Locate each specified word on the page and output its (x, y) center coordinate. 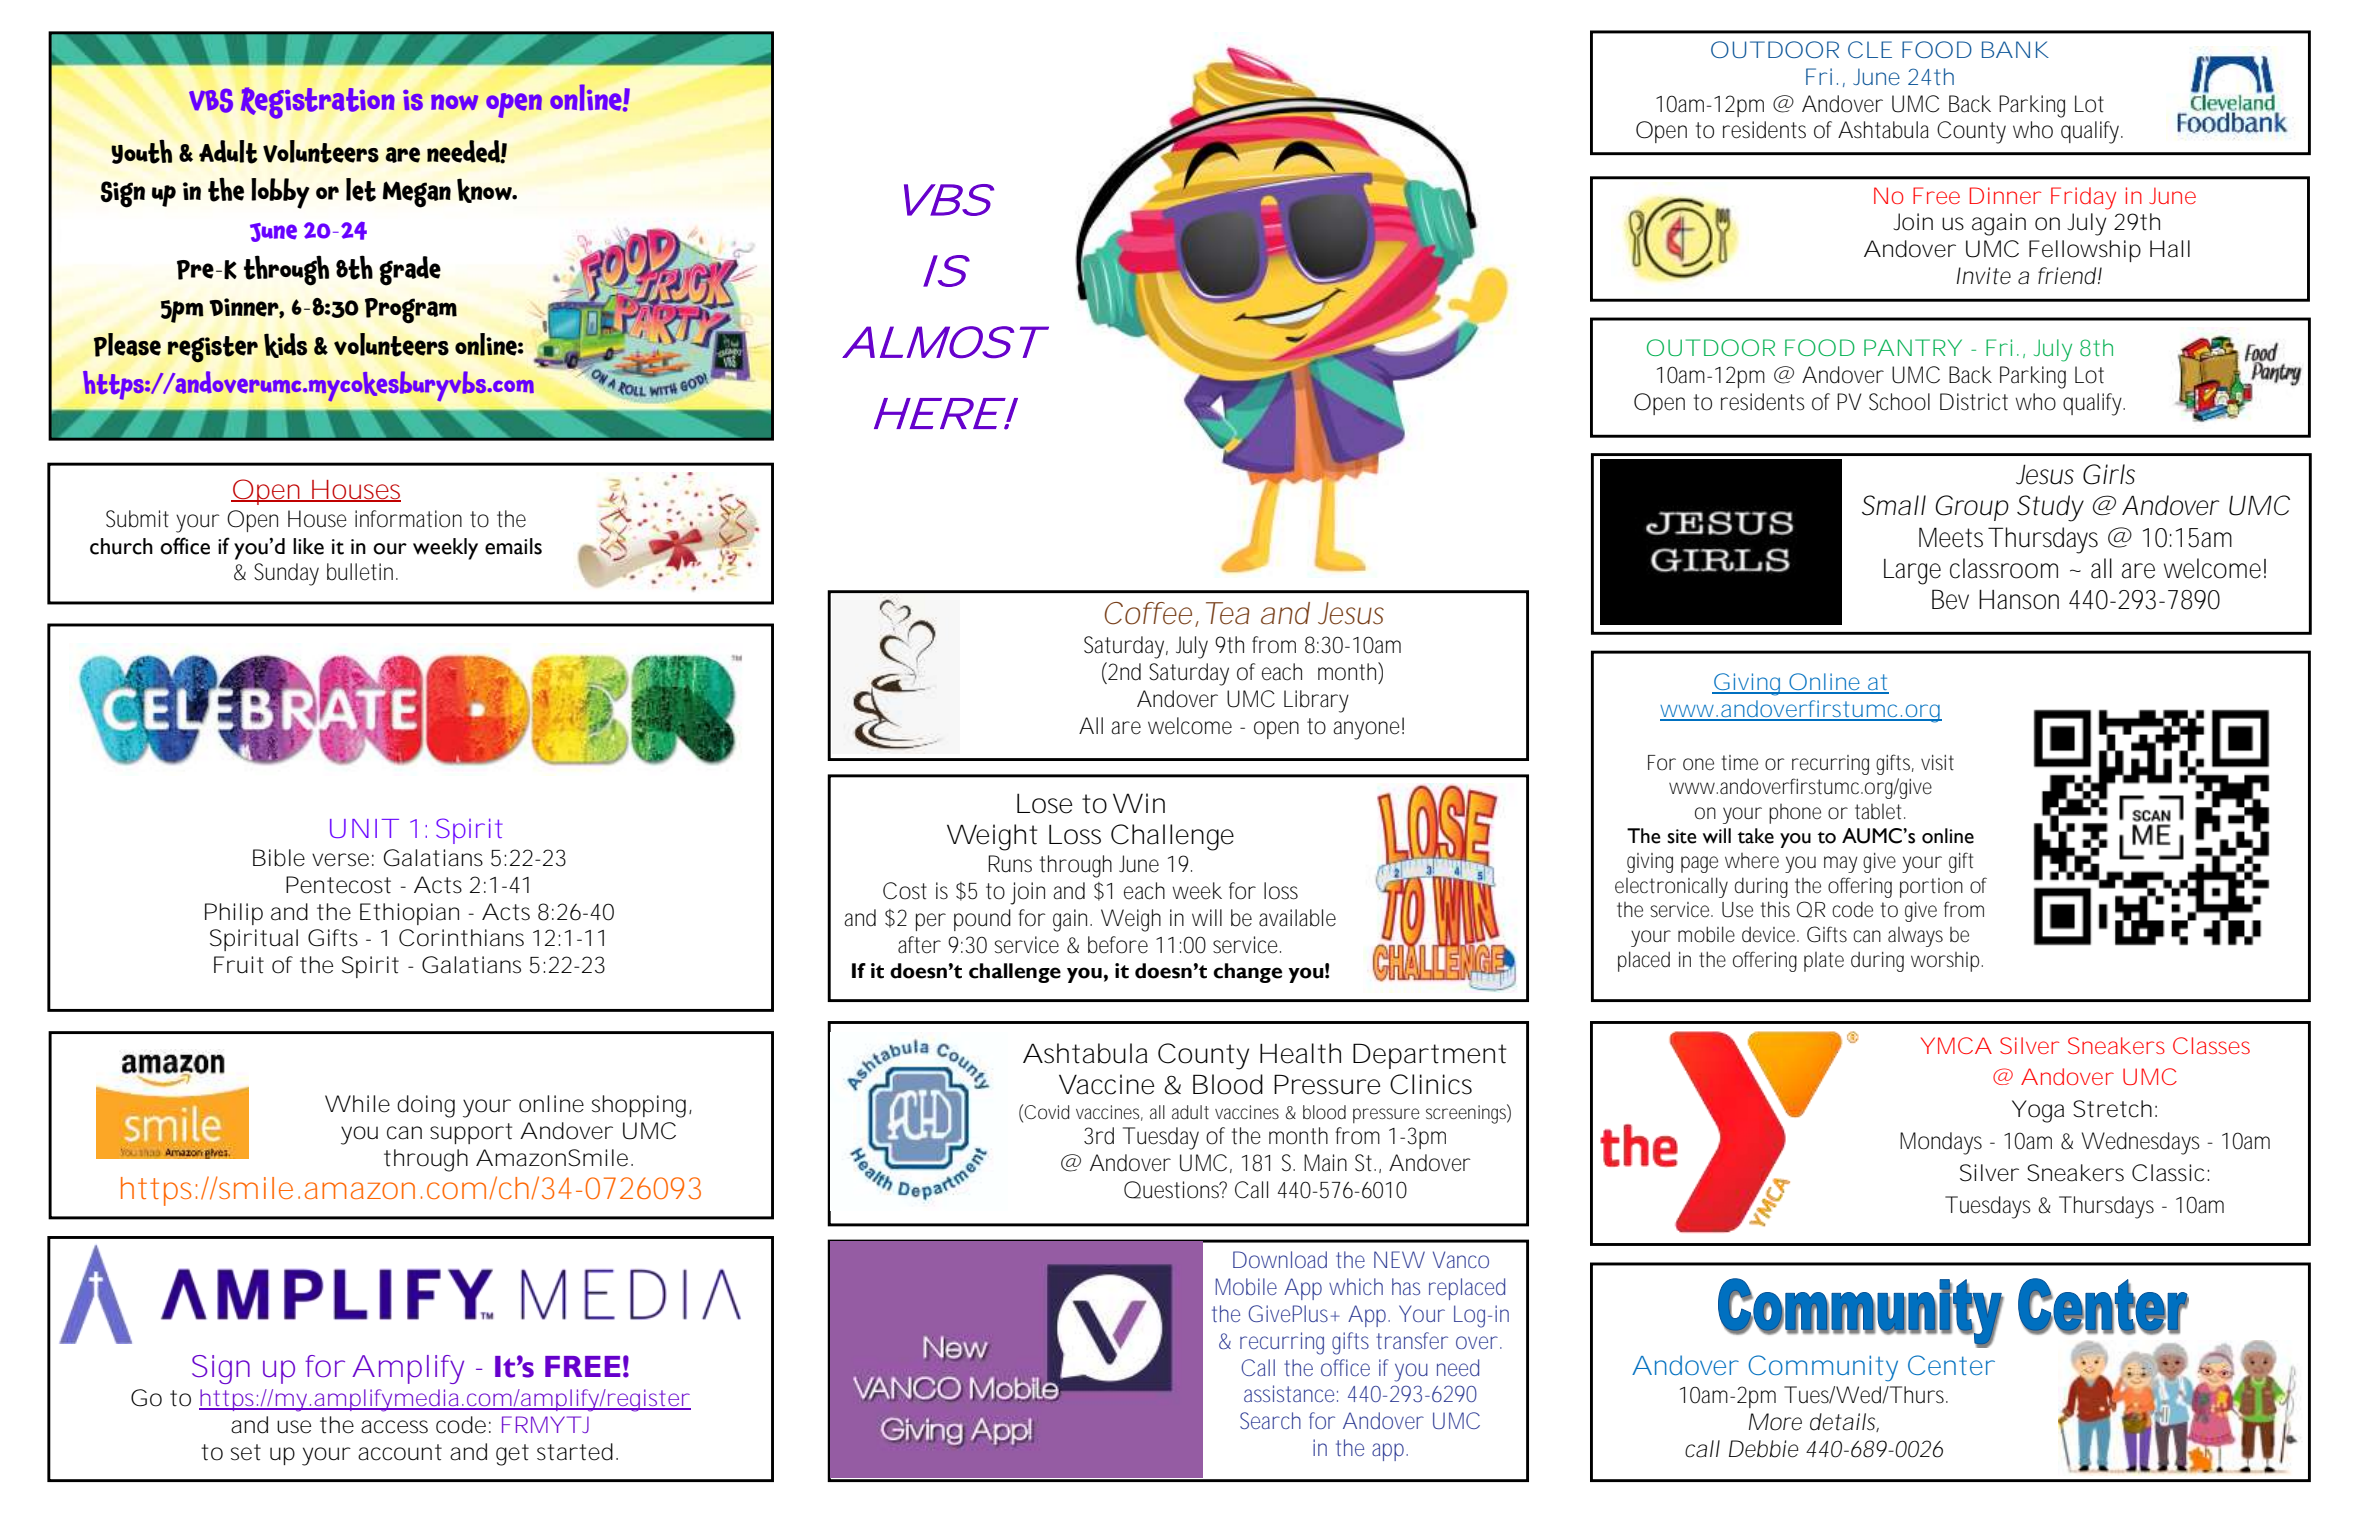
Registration (318, 103)
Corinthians (461, 938)
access (394, 1427)
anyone (1366, 730)
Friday (2083, 198)
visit (1937, 763)
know (485, 190)
